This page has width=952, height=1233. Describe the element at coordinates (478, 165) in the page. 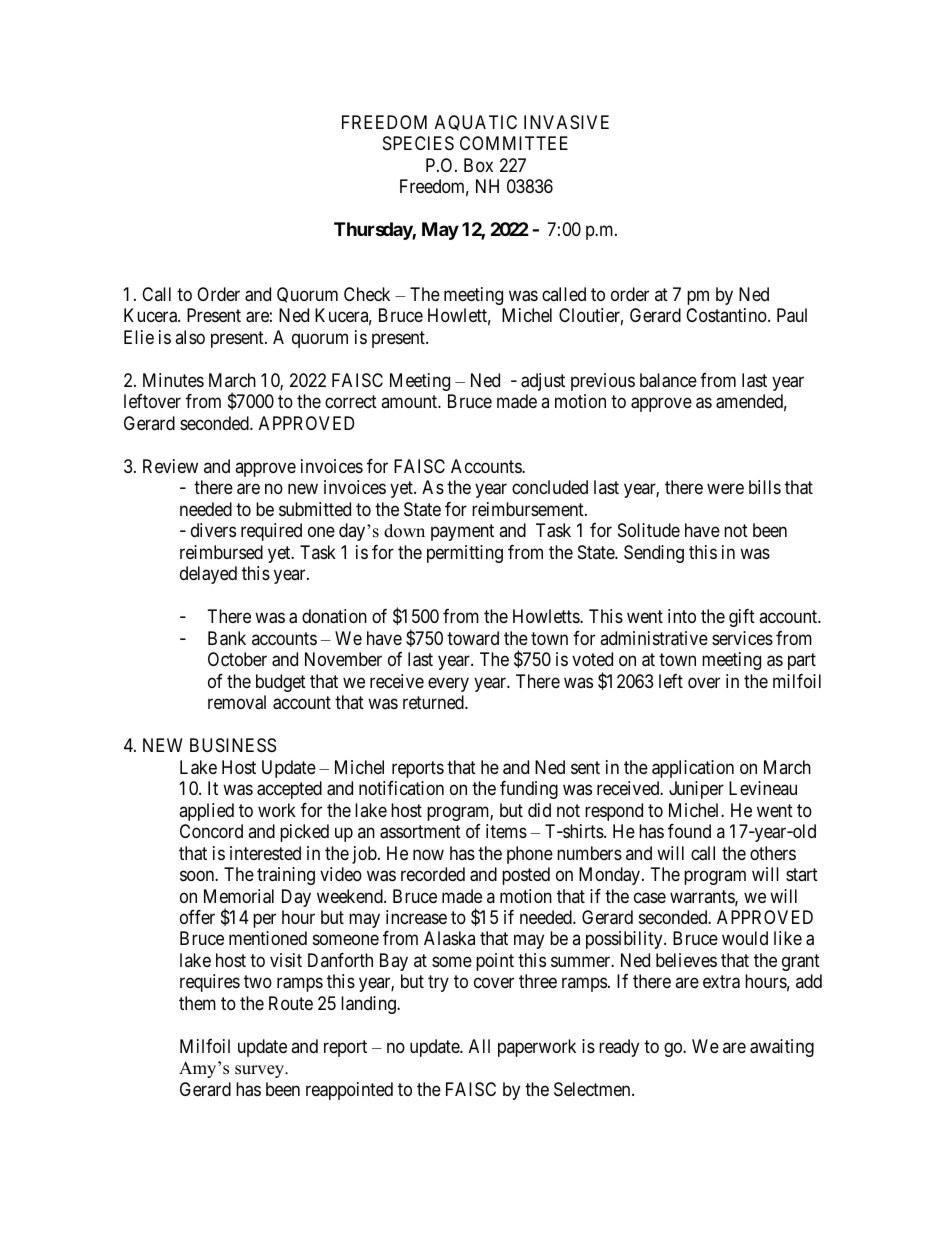

I see `Box` at that location.
